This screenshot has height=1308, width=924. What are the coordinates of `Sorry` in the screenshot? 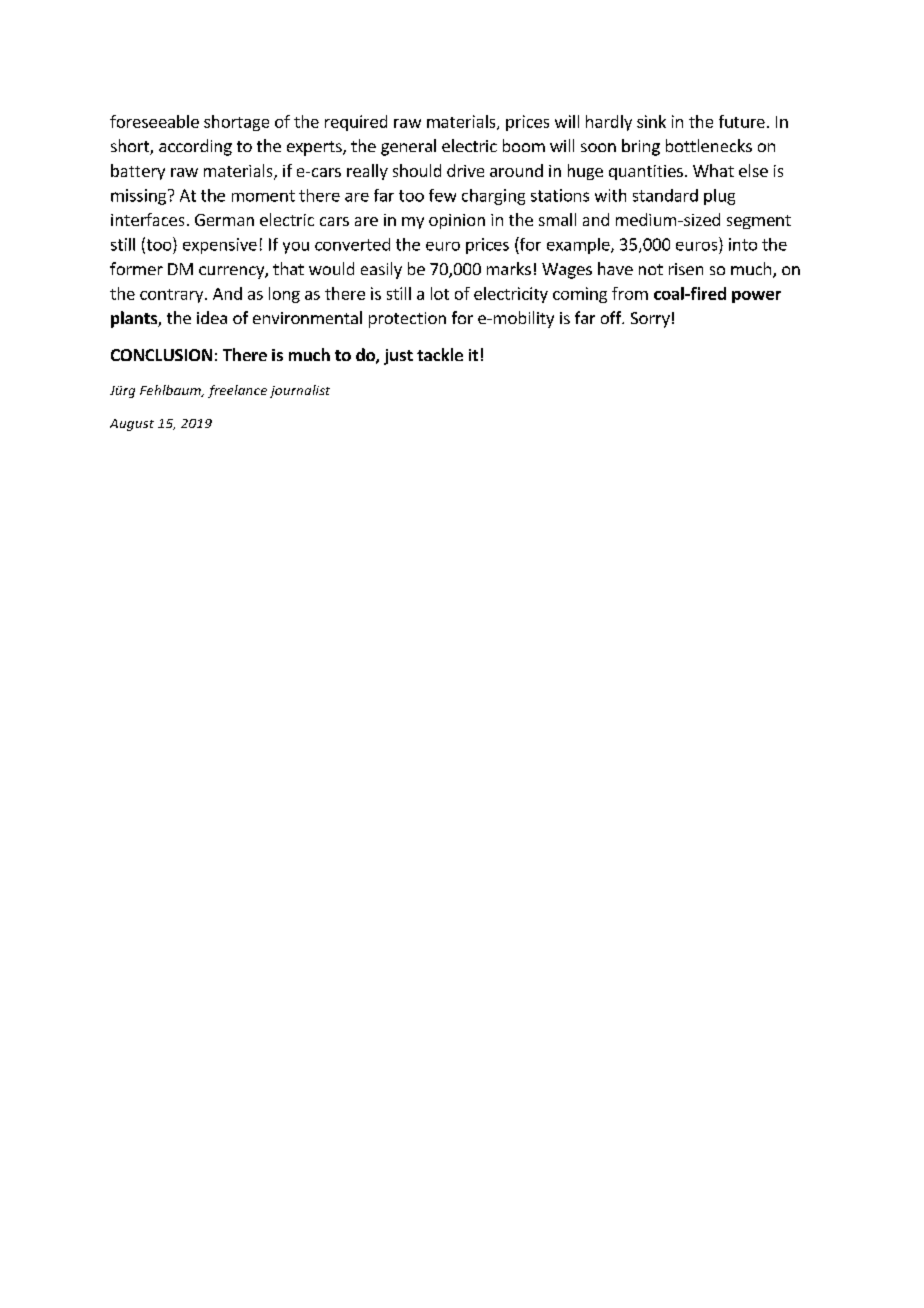 It's located at (650, 320).
